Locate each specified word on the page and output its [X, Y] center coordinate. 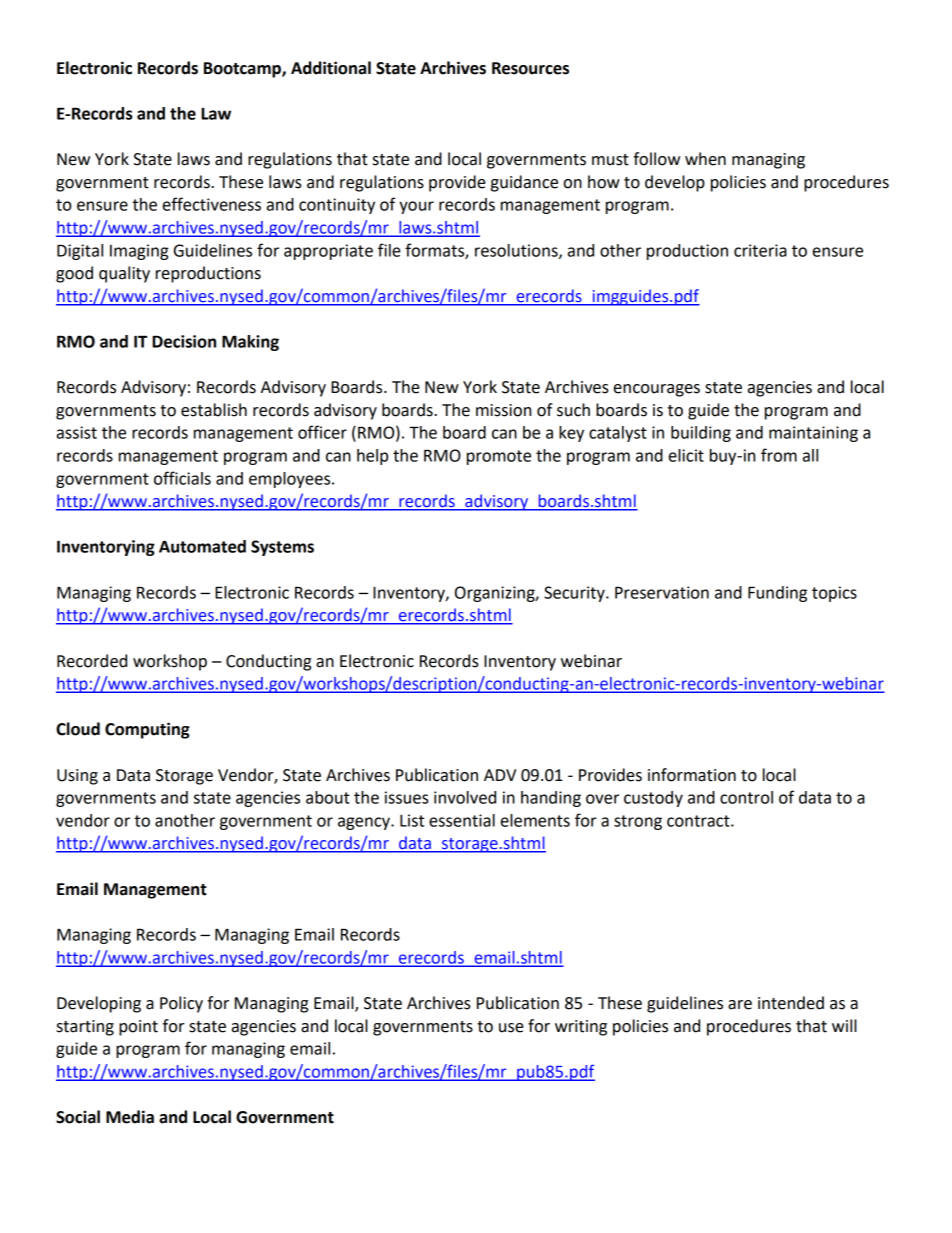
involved [465, 797]
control [746, 797]
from [779, 455]
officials [182, 478]
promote [499, 457]
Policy [181, 1004]
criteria [760, 250]
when [705, 159]
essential [462, 820]
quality [124, 274]
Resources [530, 68]
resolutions [517, 251]
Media [130, 1117]
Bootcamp [243, 70]
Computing [147, 730]
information [692, 775]
